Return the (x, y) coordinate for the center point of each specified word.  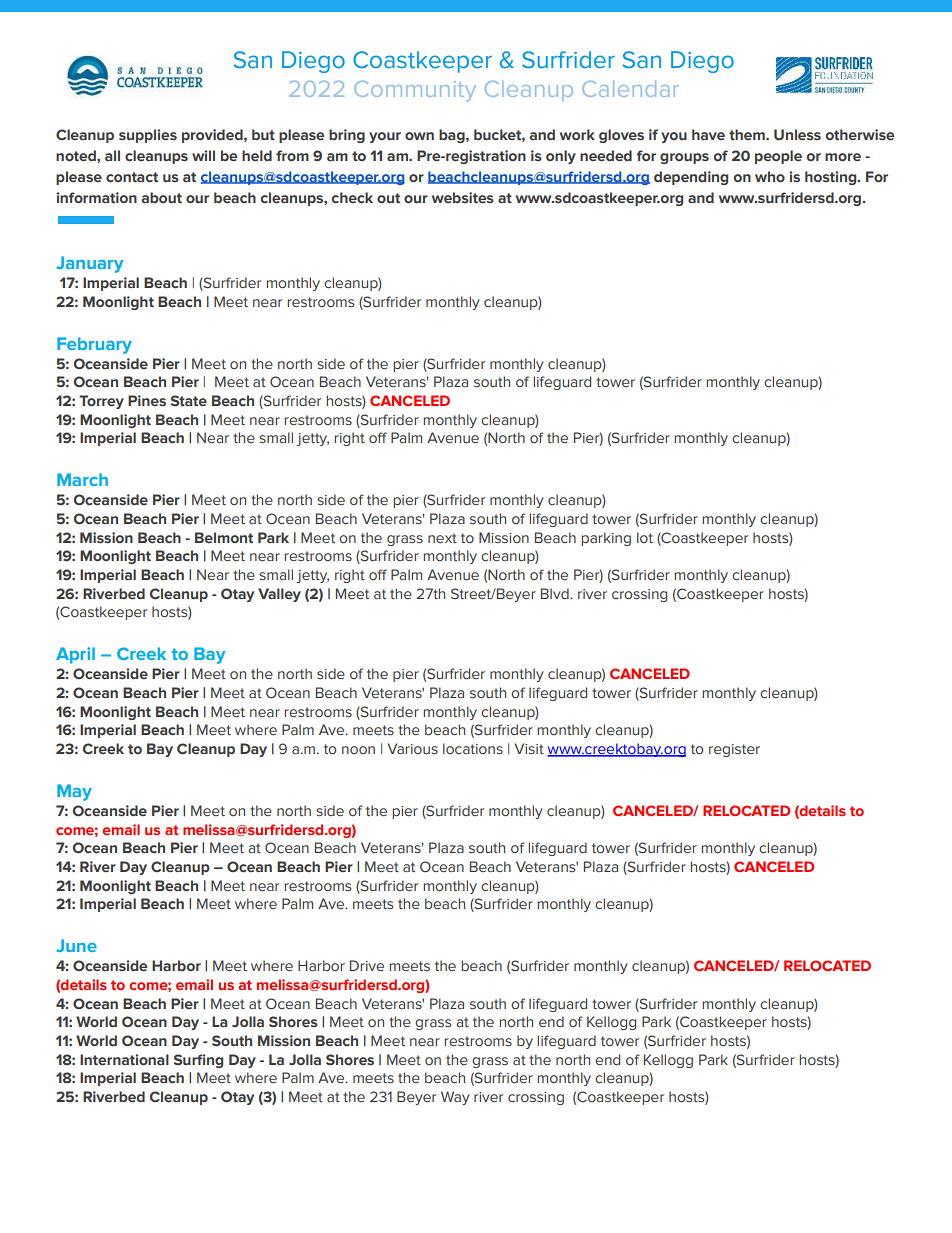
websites (463, 198)
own (419, 136)
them (748, 134)
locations (473, 749)
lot (645, 537)
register (734, 750)
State (189, 401)
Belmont (224, 538)
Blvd (556, 593)
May (74, 792)
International (124, 1060)
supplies (148, 136)
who (770, 177)
